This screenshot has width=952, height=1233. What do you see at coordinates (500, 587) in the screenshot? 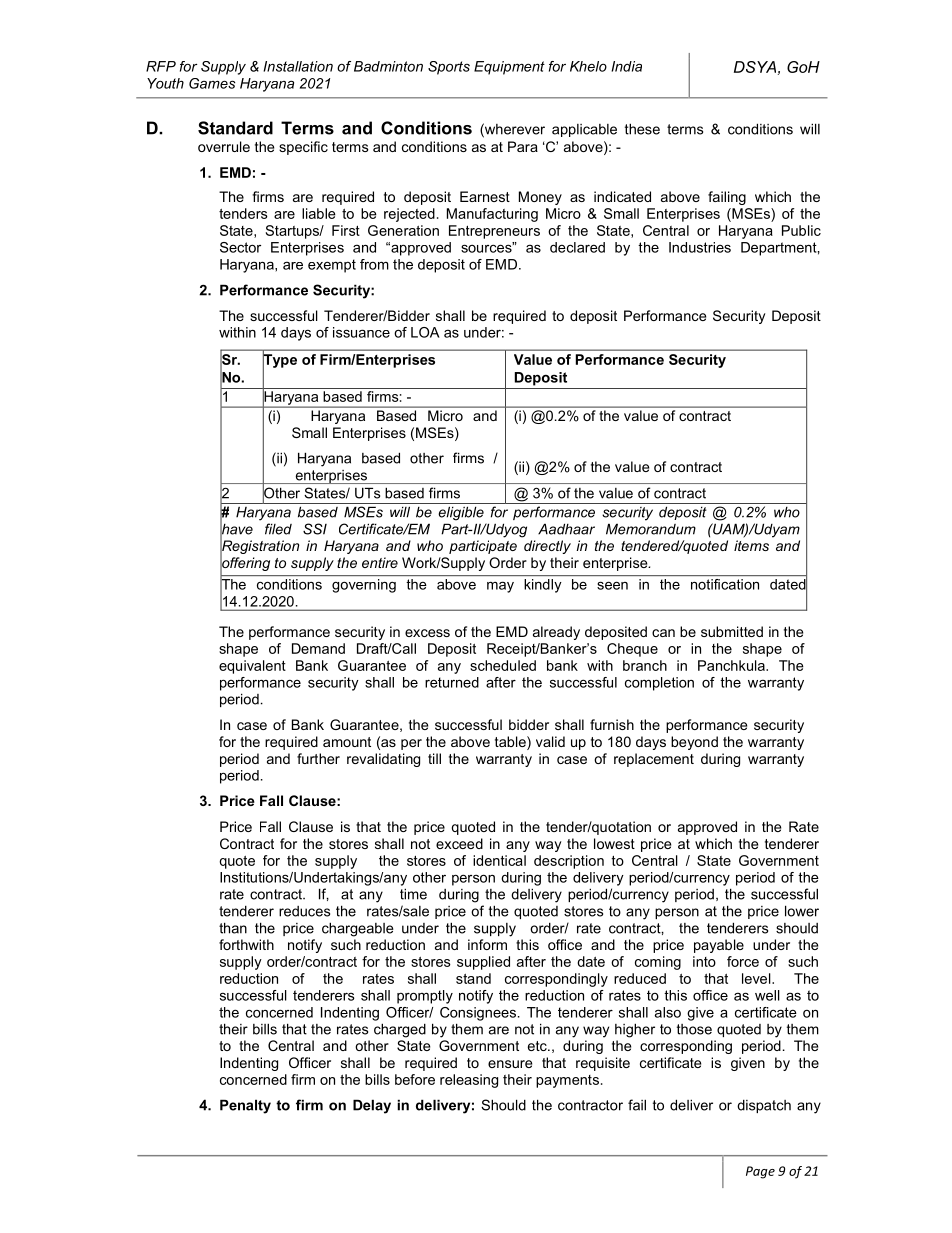
I see `may` at bounding box center [500, 587].
